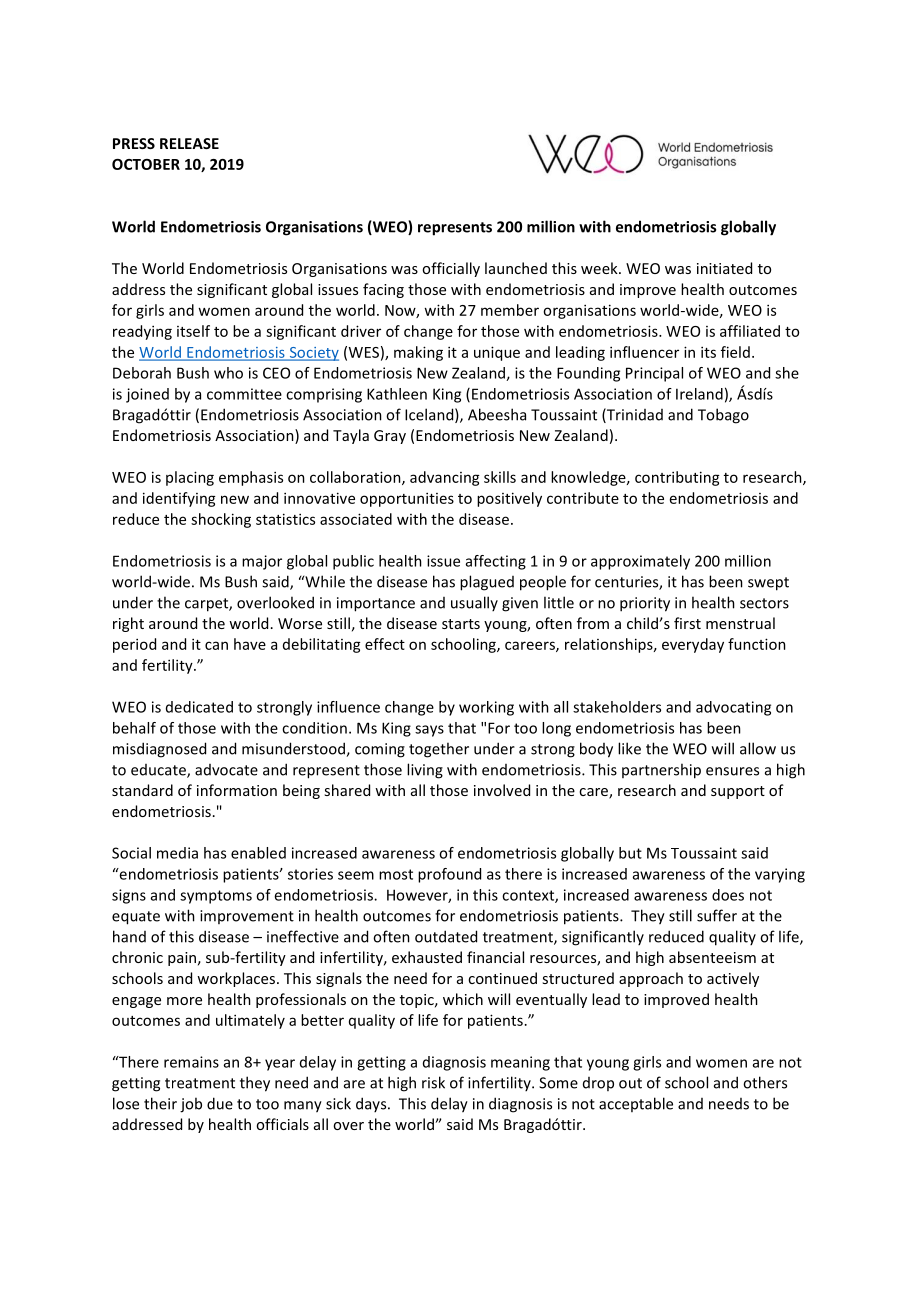  Describe the element at coordinates (189, 143) in the screenshot. I see `RELEASE` at that location.
